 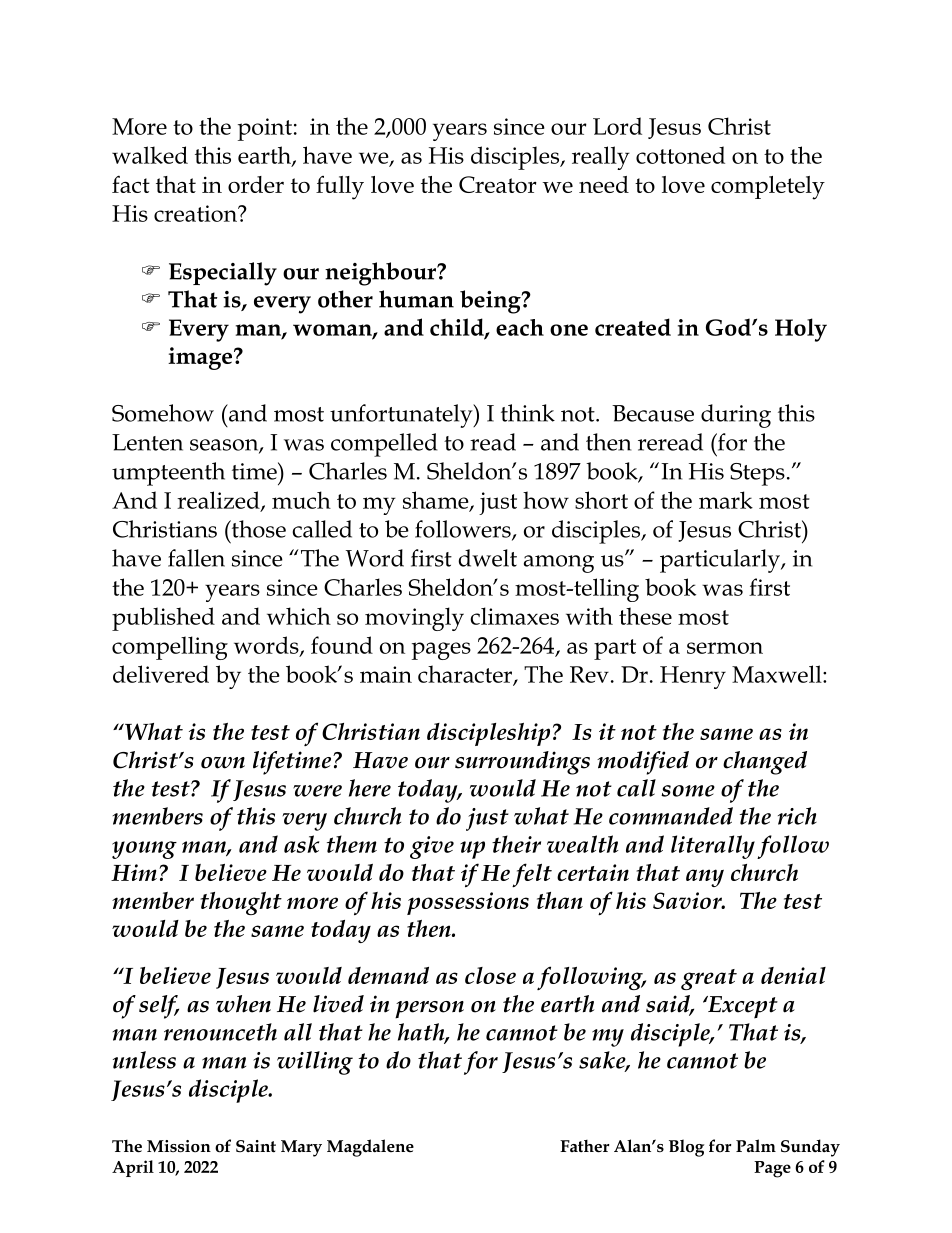 What do you see at coordinates (468, 903) in the screenshot?
I see `possessions` at bounding box center [468, 903].
